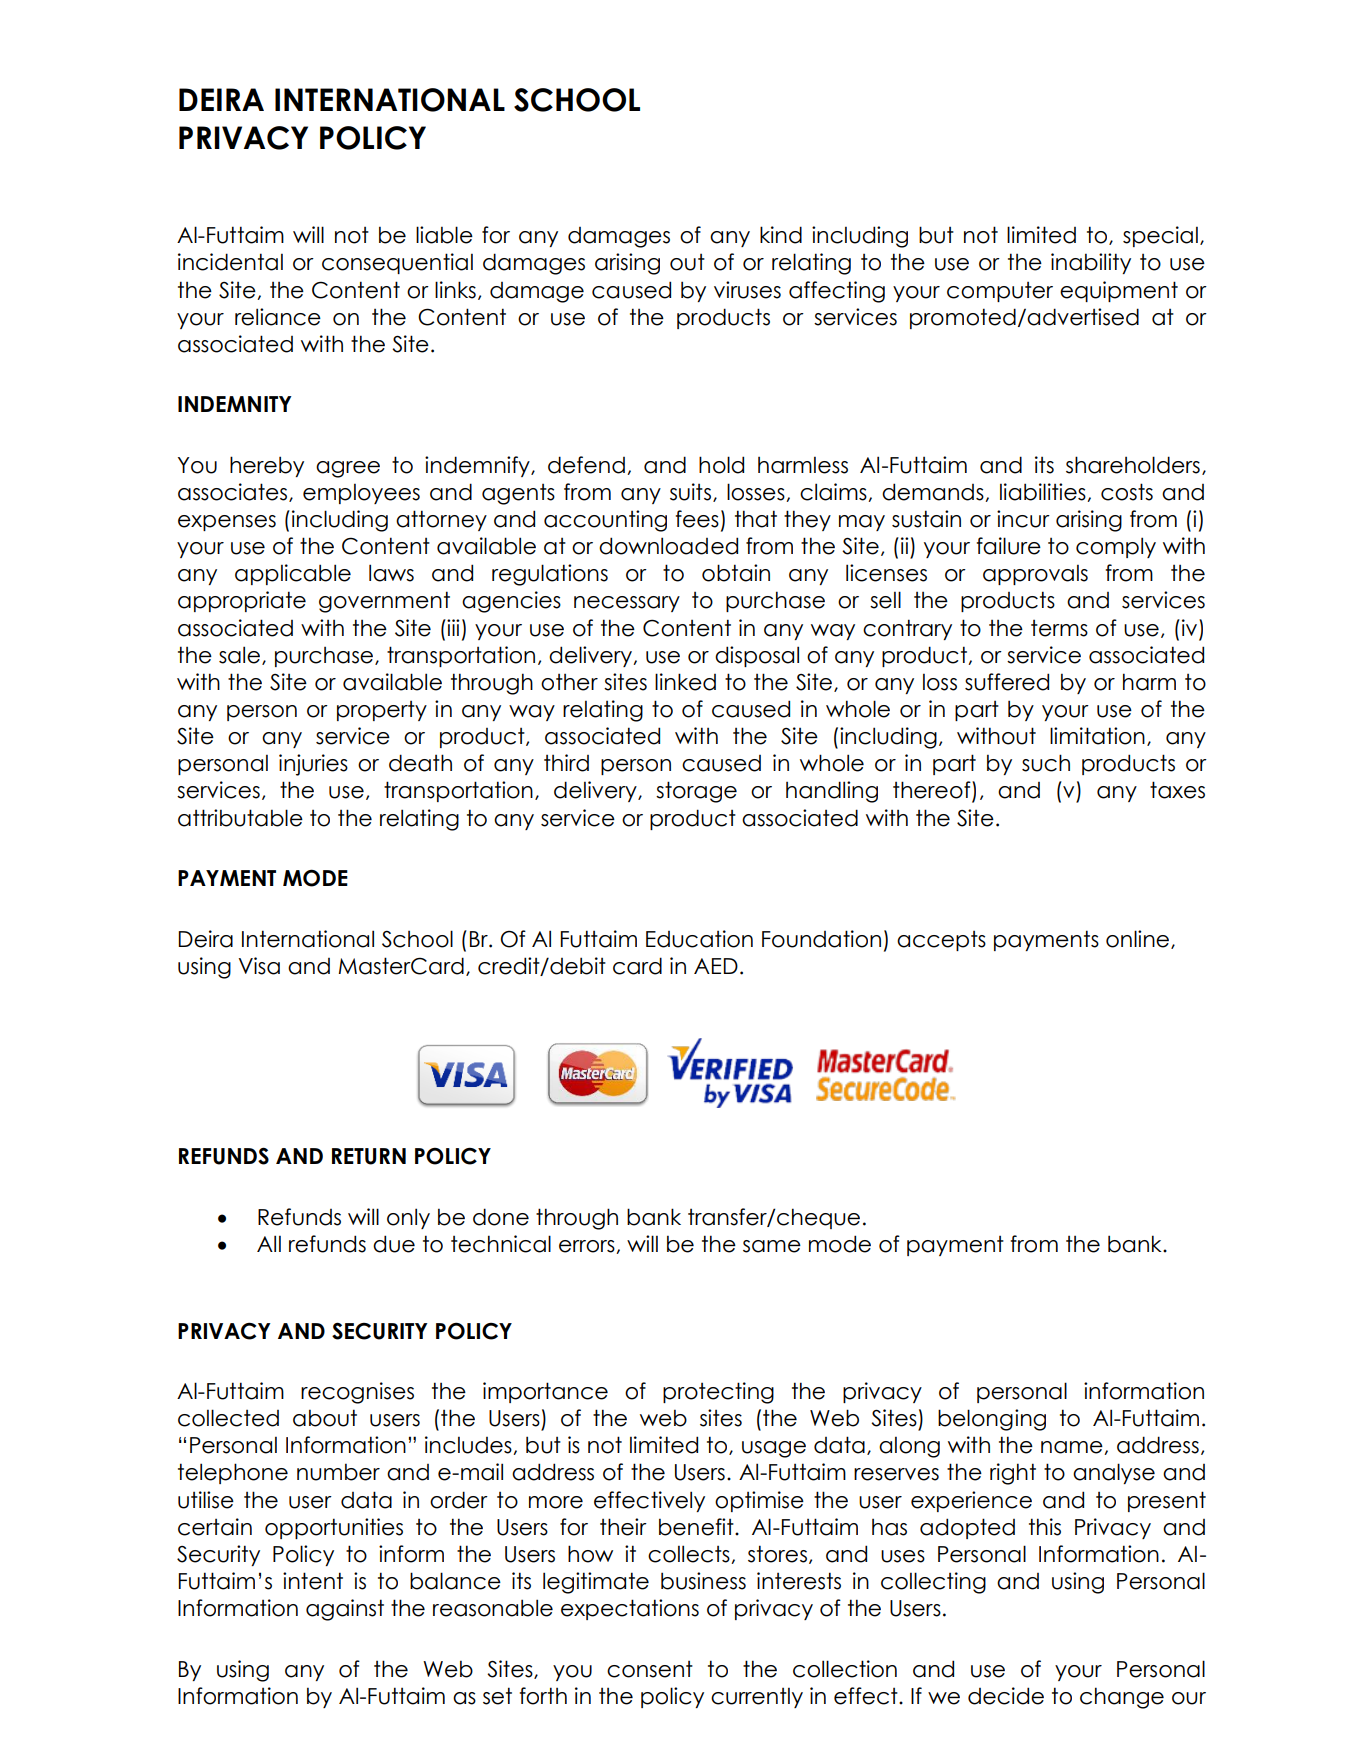  Describe the element at coordinates (716, 966) in the screenshot. I see `AED` at that location.
